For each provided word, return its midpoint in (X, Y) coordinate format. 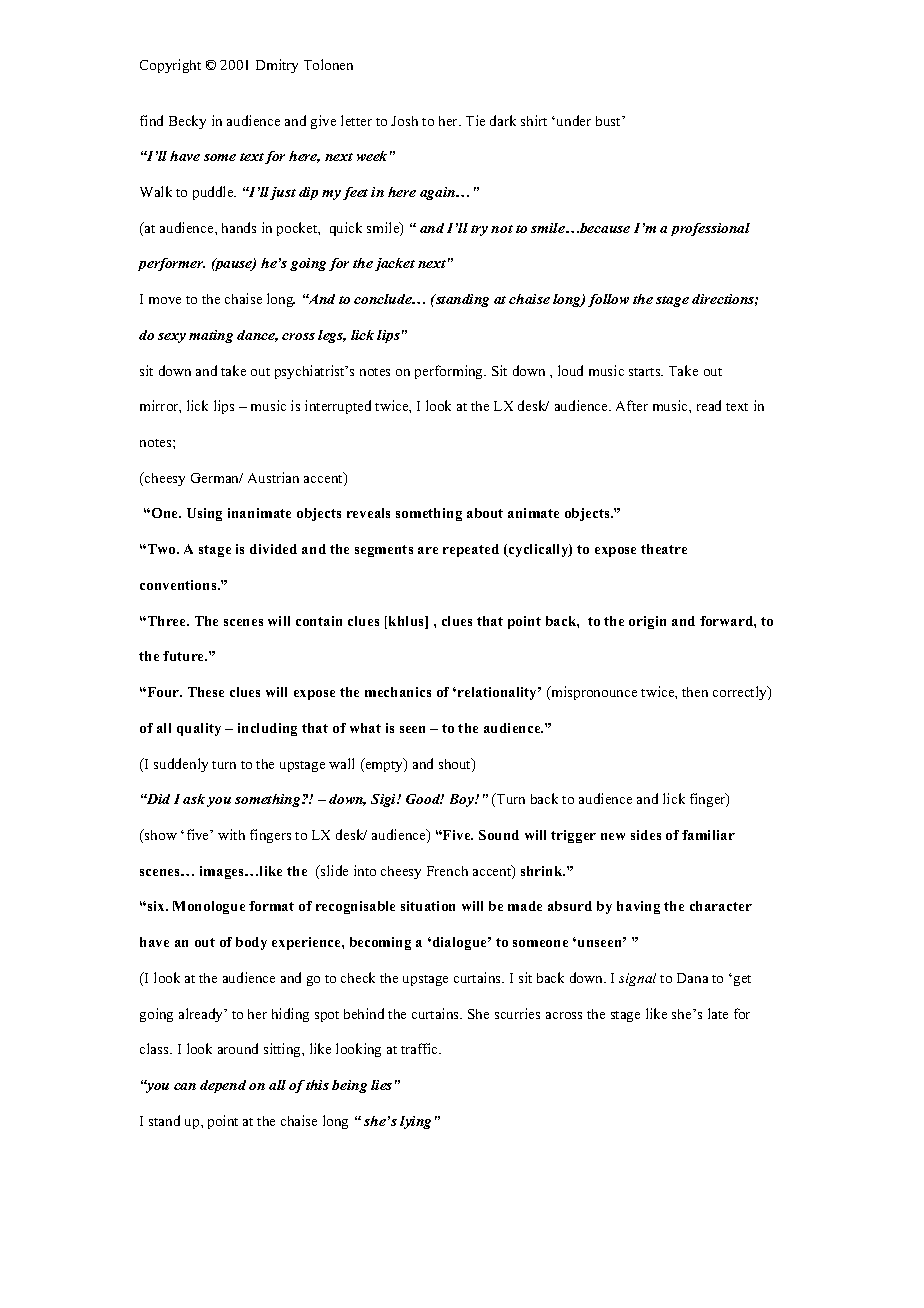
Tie (475, 120)
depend (223, 1086)
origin (647, 622)
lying (415, 1122)
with (231, 834)
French (447, 871)
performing (450, 372)
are (428, 550)
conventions (179, 585)
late (718, 1013)
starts (646, 372)
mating (211, 336)
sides (646, 835)
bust (610, 121)
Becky (187, 122)
